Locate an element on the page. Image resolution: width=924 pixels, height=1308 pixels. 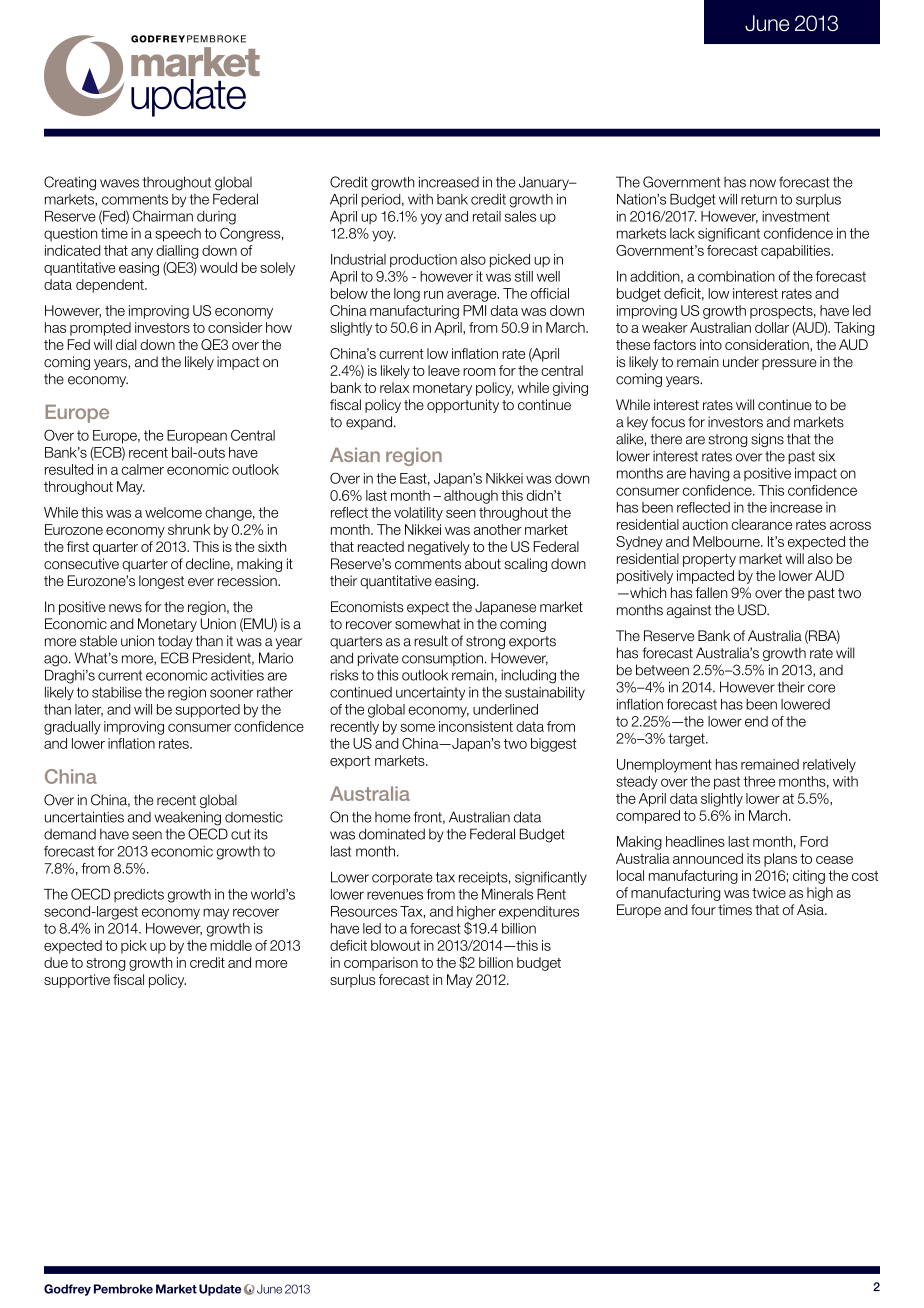
shrunk is located at coordinates (189, 529).
